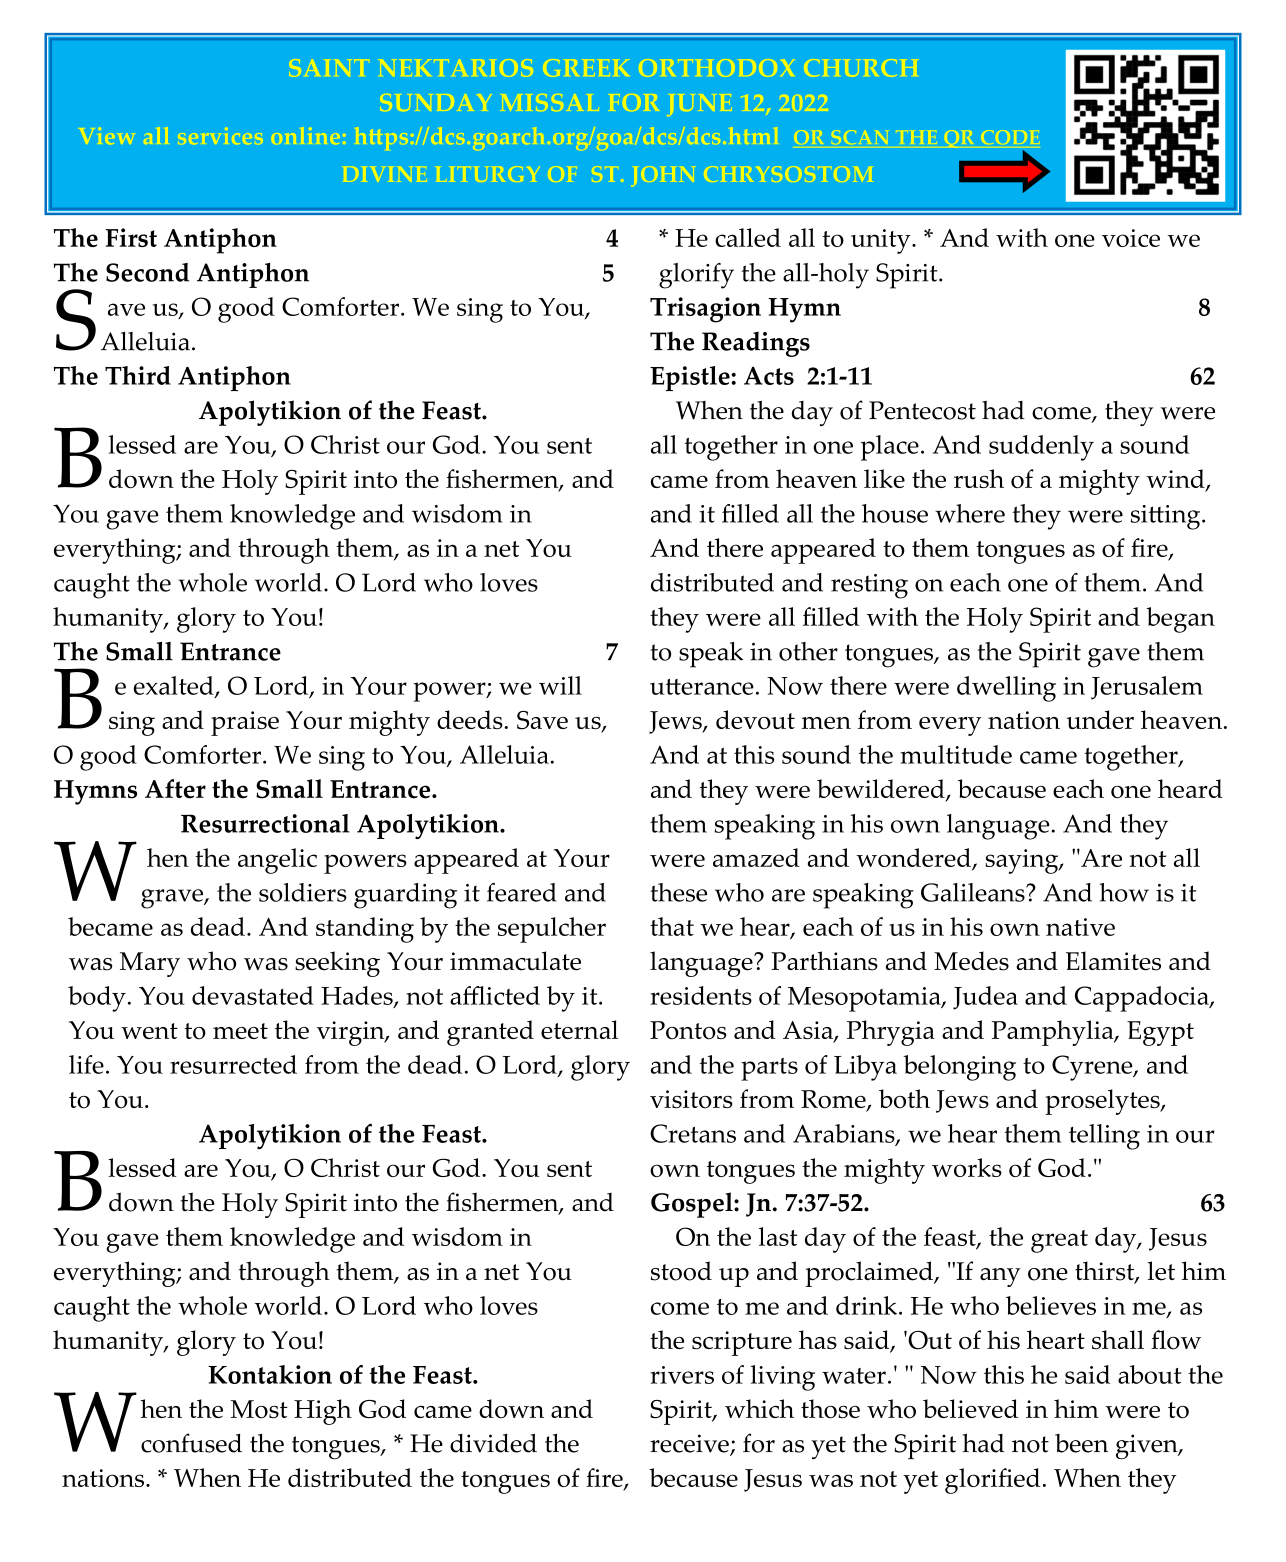 The width and height of the screenshot is (1286, 1562). I want to click on receive, so click(690, 1444).
